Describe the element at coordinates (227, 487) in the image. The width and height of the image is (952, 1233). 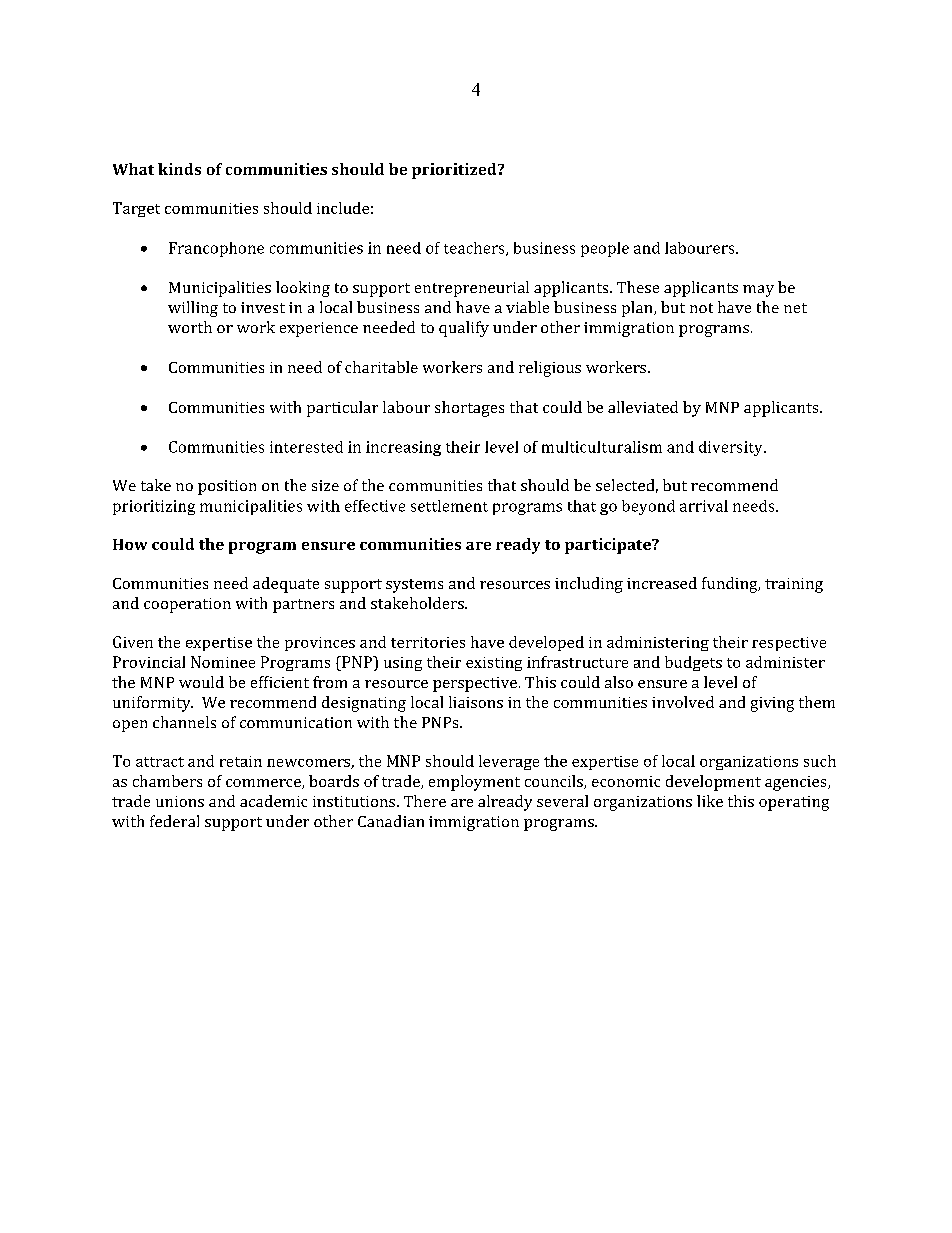
I see `position` at that location.
